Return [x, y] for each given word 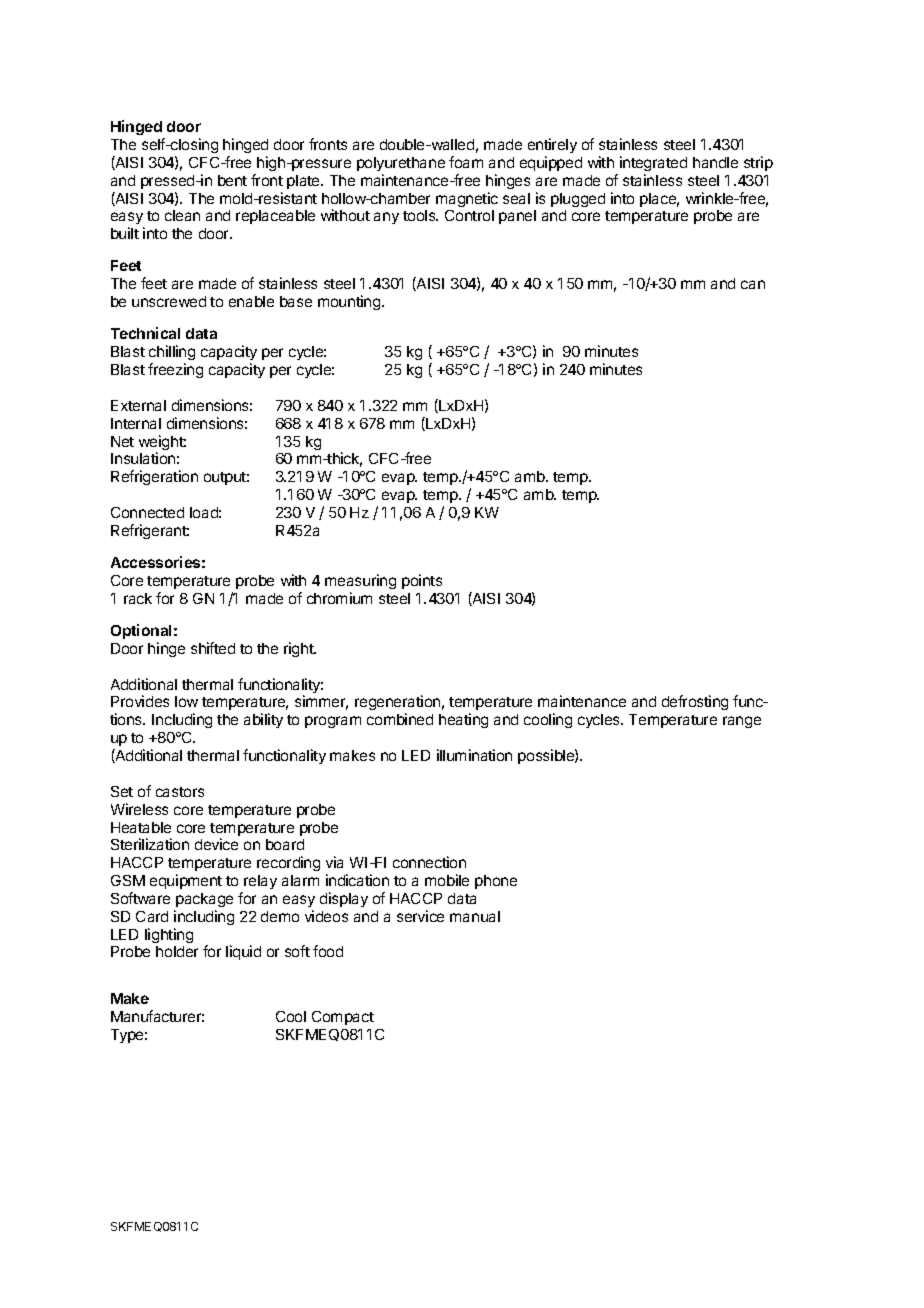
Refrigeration [154, 477]
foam [466, 162]
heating [463, 720]
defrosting [695, 702]
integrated [653, 163]
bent [232, 180]
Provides [140, 701]
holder [177, 951]
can [753, 284]
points [422, 581]
